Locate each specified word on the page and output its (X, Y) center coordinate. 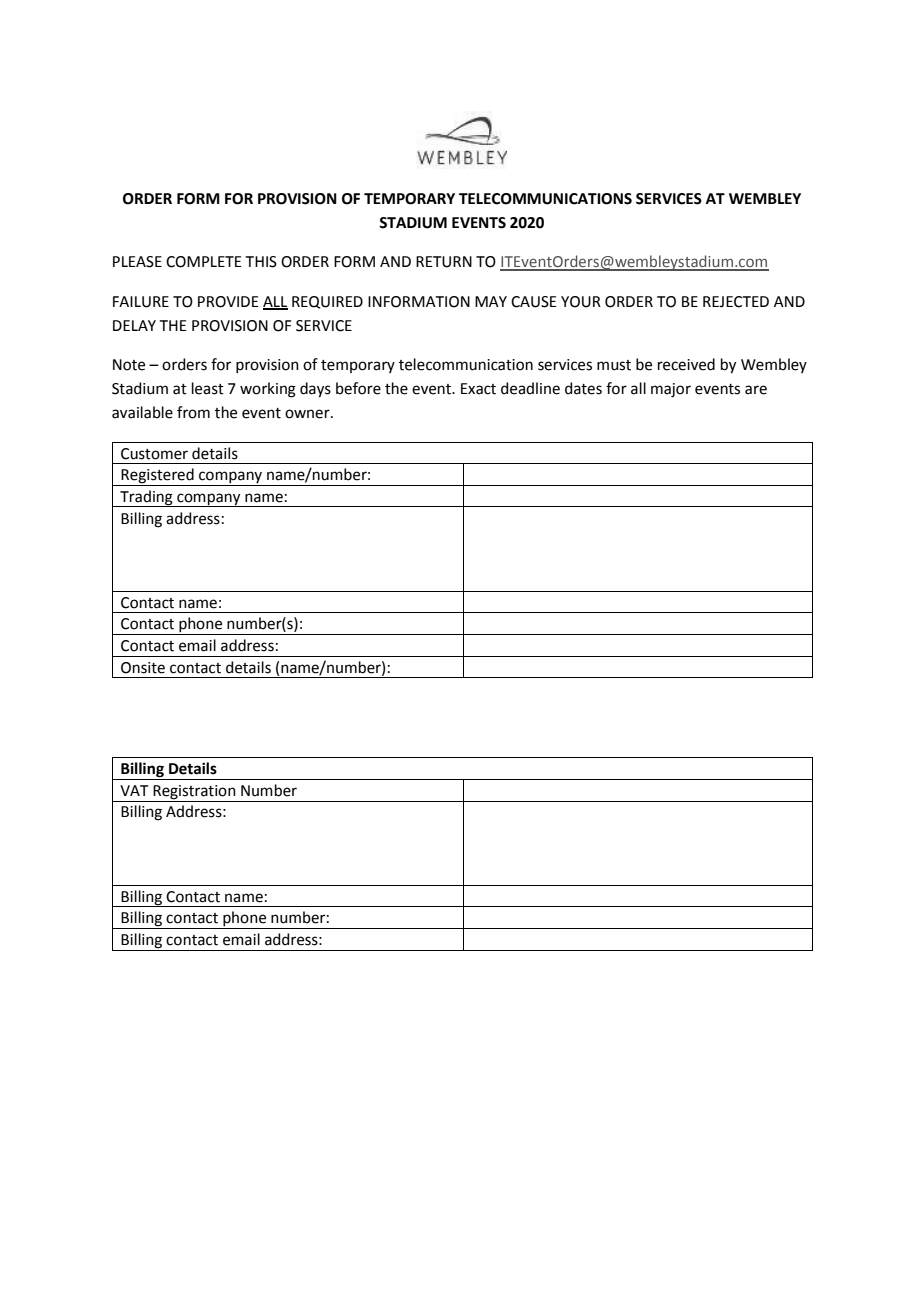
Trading (146, 498)
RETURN (444, 262)
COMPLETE (204, 262)
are (756, 390)
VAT (134, 790)
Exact (478, 389)
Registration (194, 792)
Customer (154, 454)
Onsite (143, 668)
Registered (158, 477)
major (671, 390)
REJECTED (736, 302)
